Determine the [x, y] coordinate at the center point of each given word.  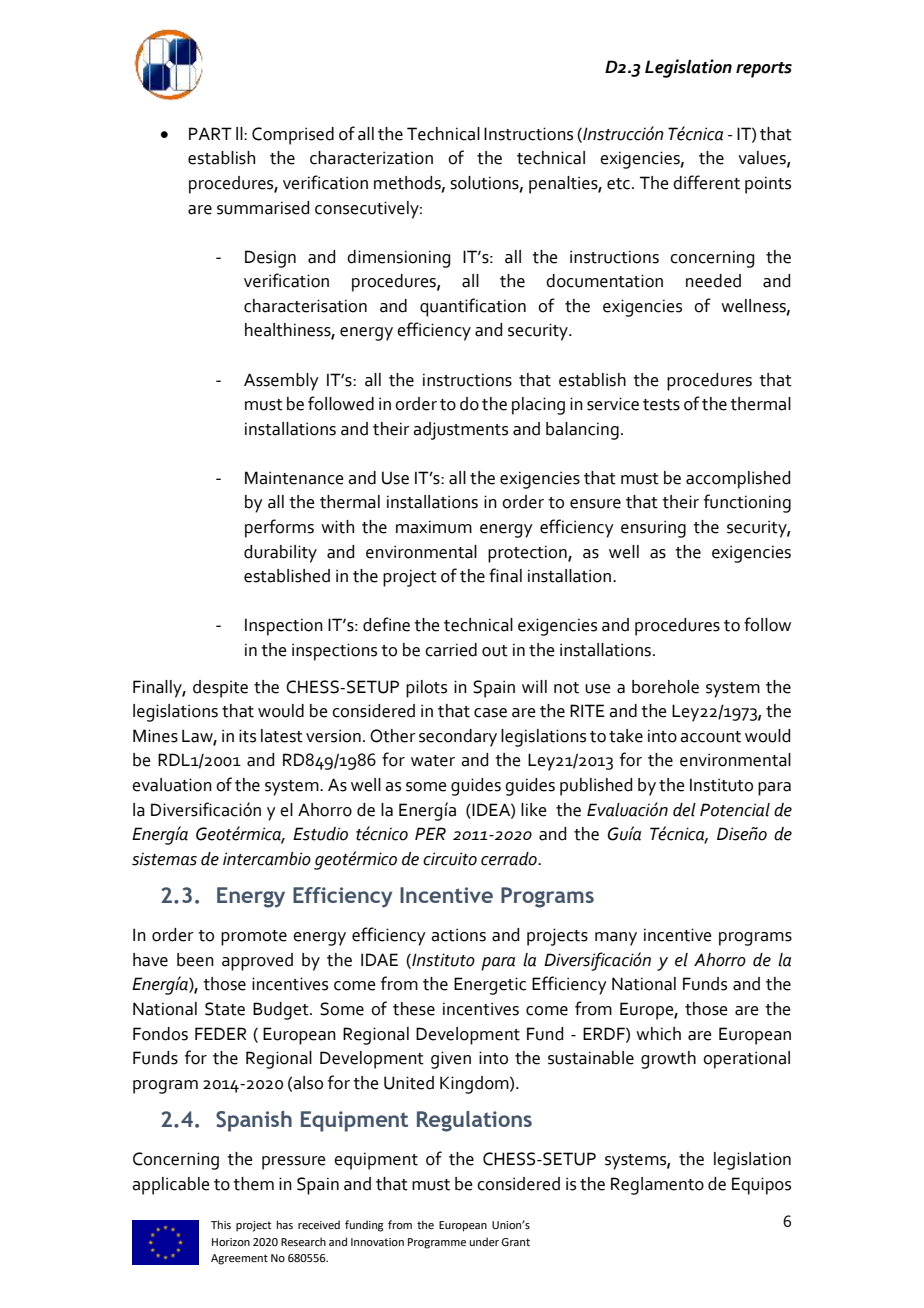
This [221, 1224]
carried [451, 650]
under [484, 1241]
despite [220, 689]
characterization [371, 158]
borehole [665, 687]
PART [210, 133]
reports [764, 70]
